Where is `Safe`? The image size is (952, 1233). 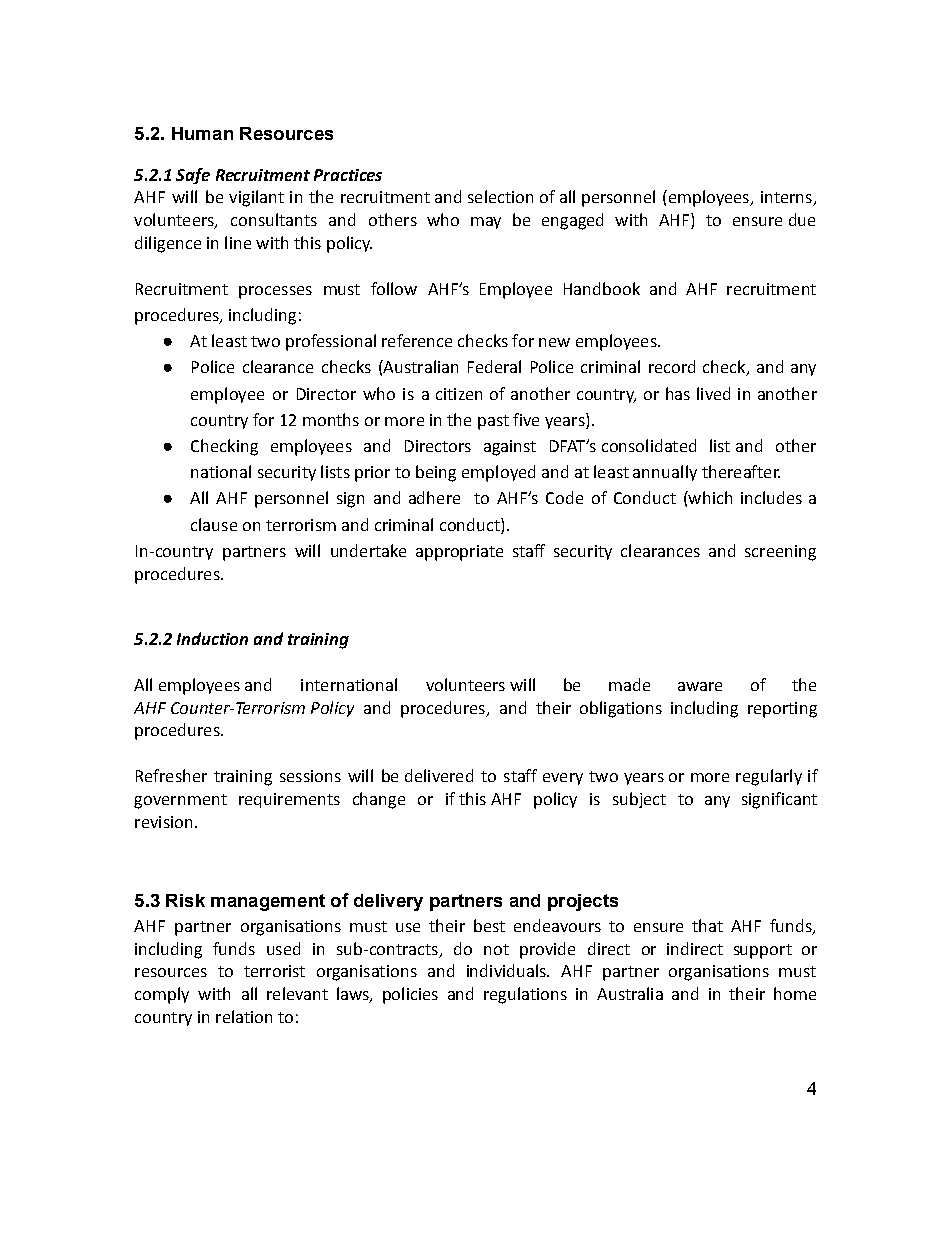 Safe is located at coordinates (193, 176).
